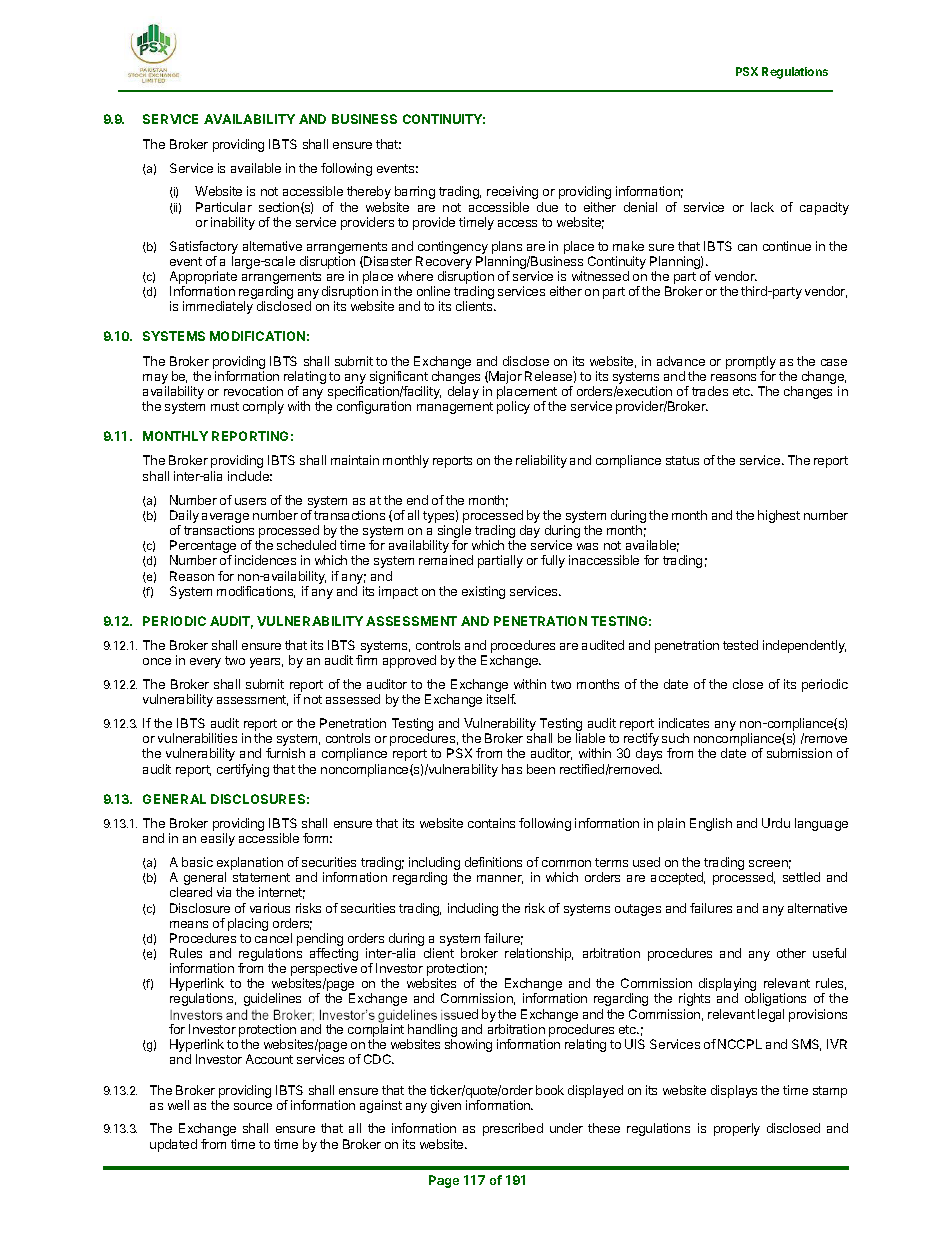 The image size is (952, 1233). I want to click on prescribed, so click(513, 1129).
